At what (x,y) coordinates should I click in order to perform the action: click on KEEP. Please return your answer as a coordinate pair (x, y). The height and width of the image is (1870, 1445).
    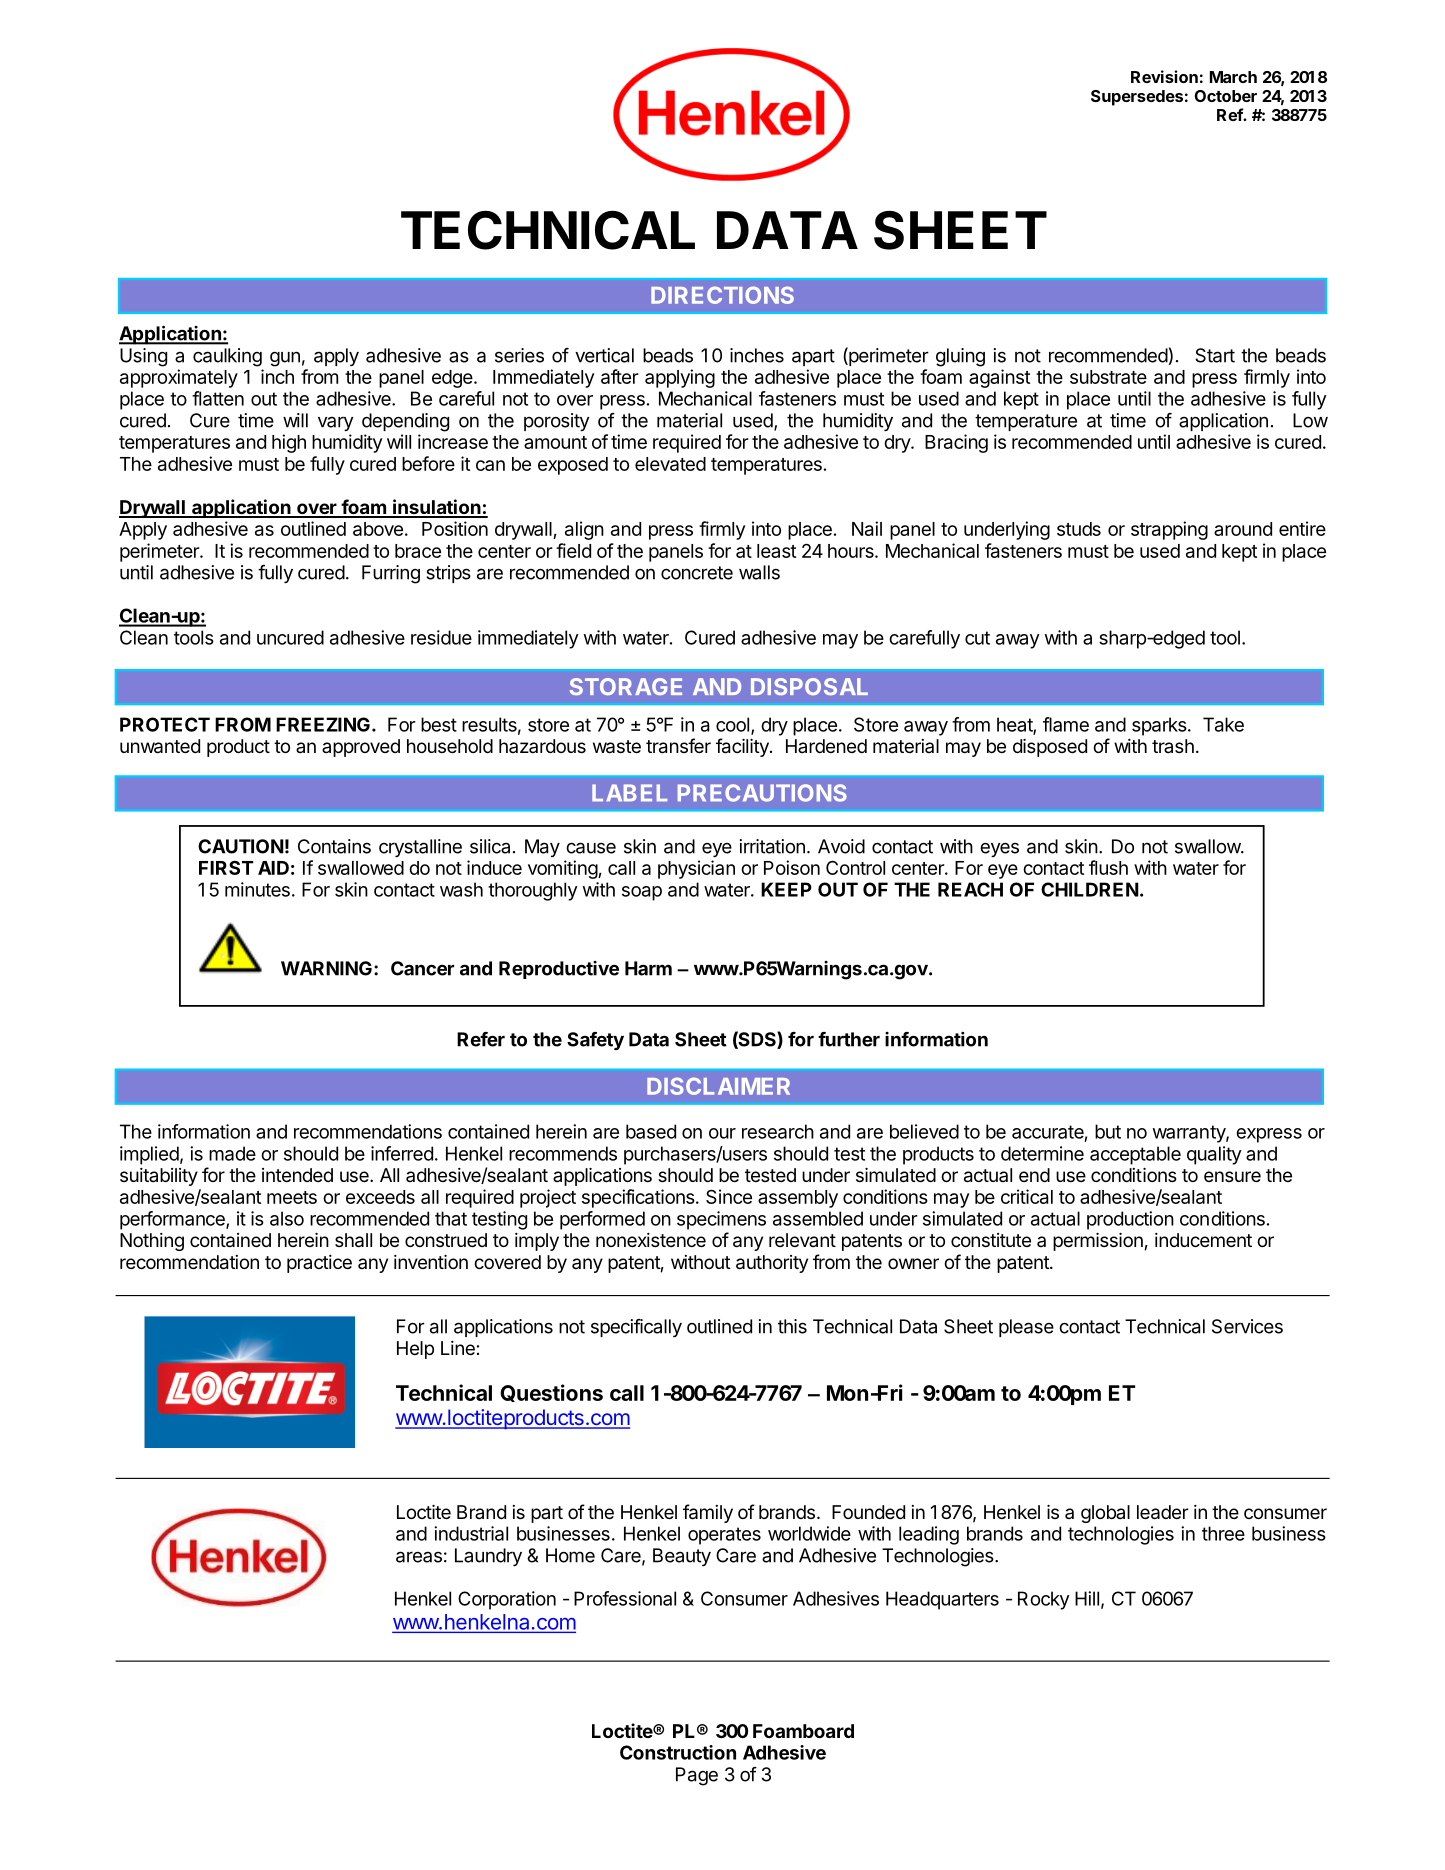
    Looking at the image, I should click on (786, 889).
